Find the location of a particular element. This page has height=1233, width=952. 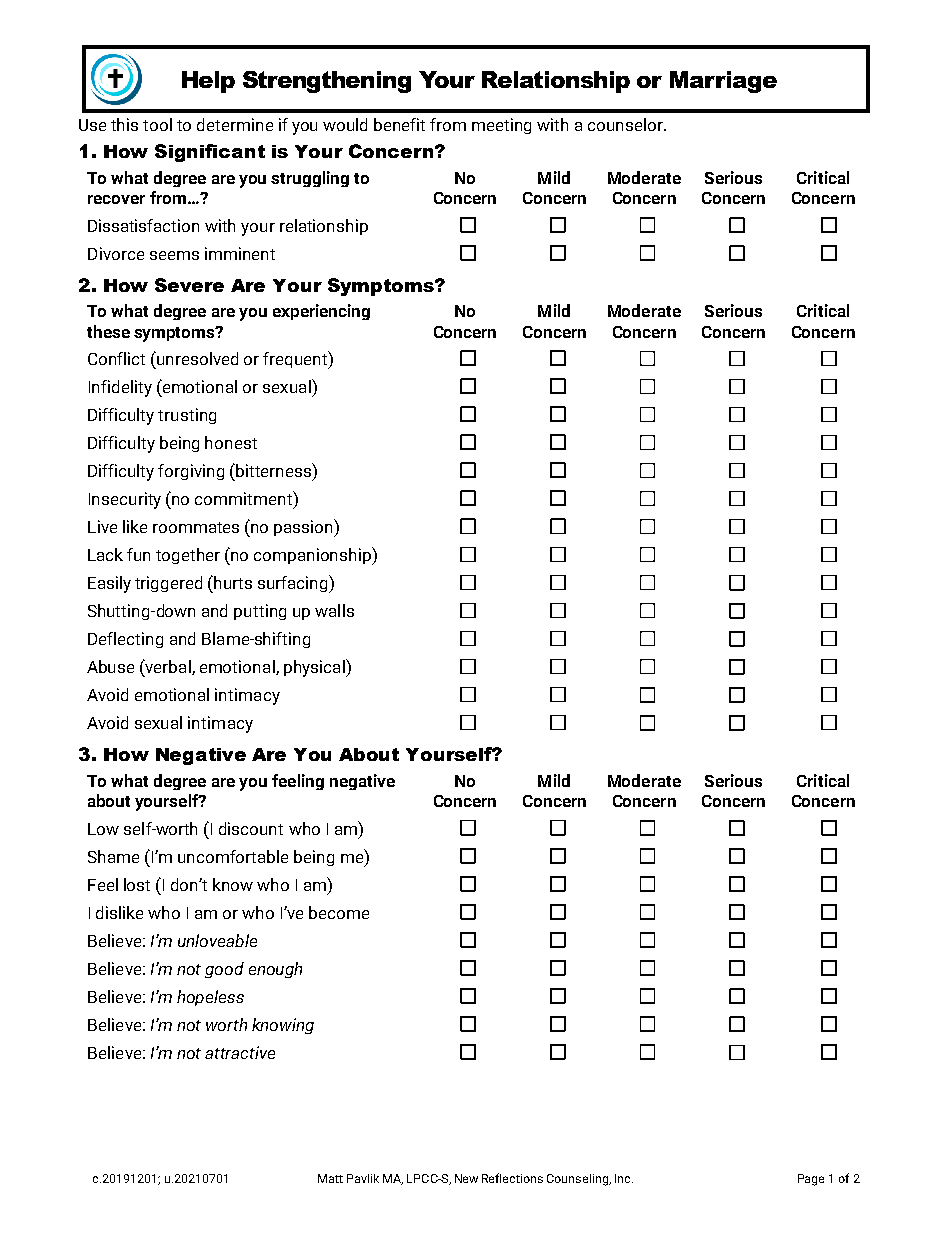

Page is located at coordinates (811, 1180).
